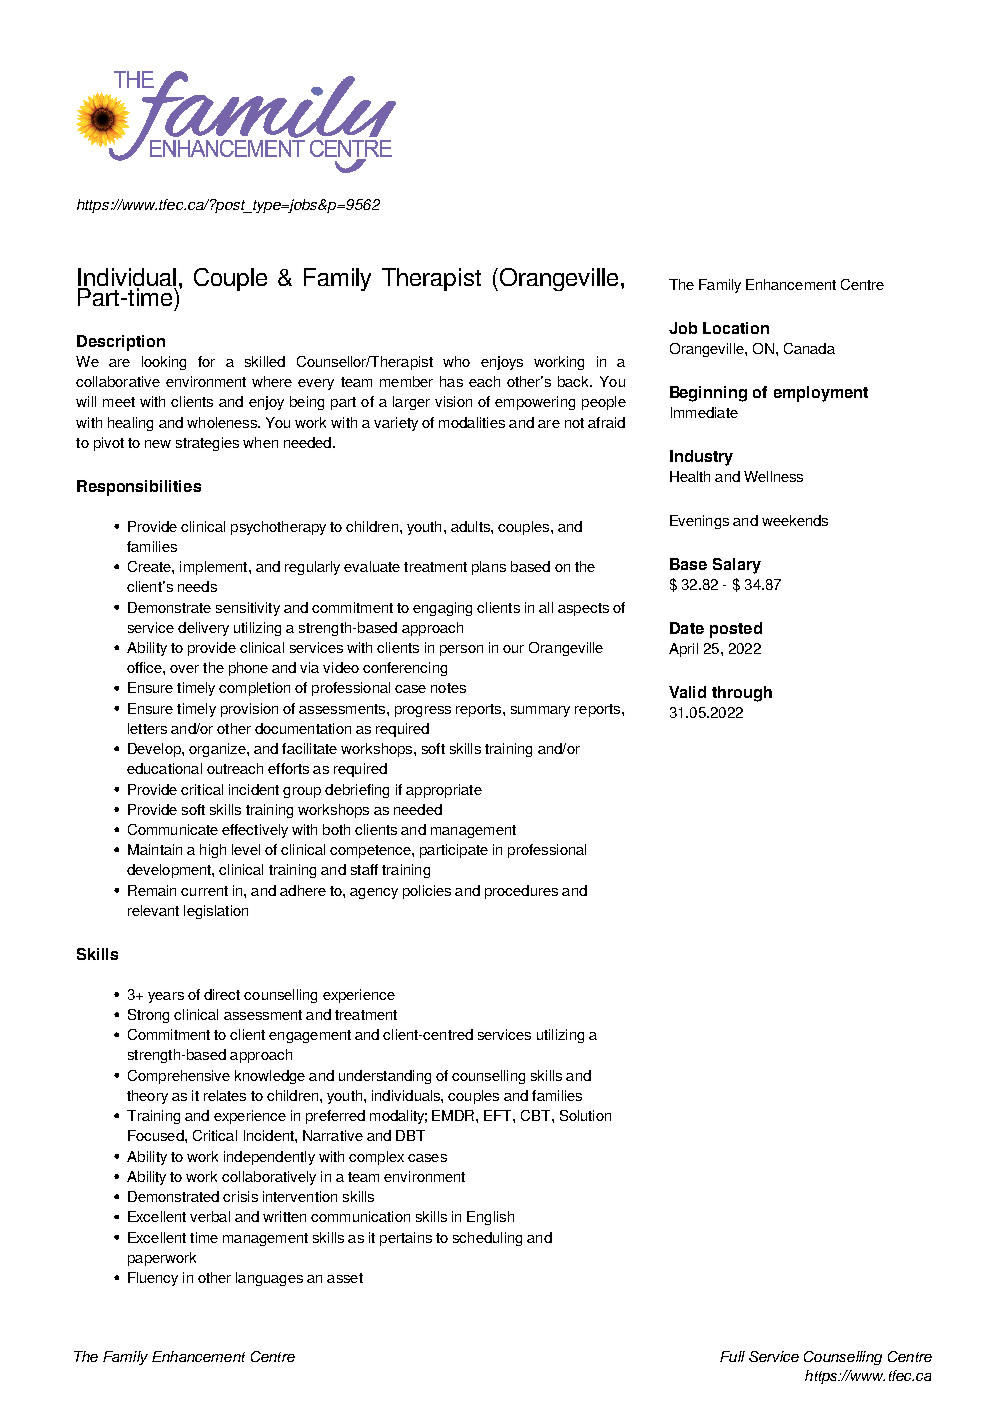 Image resolution: width=1003 pixels, height=1419 pixels. Describe the element at coordinates (742, 694) in the image. I see `through` at that location.
